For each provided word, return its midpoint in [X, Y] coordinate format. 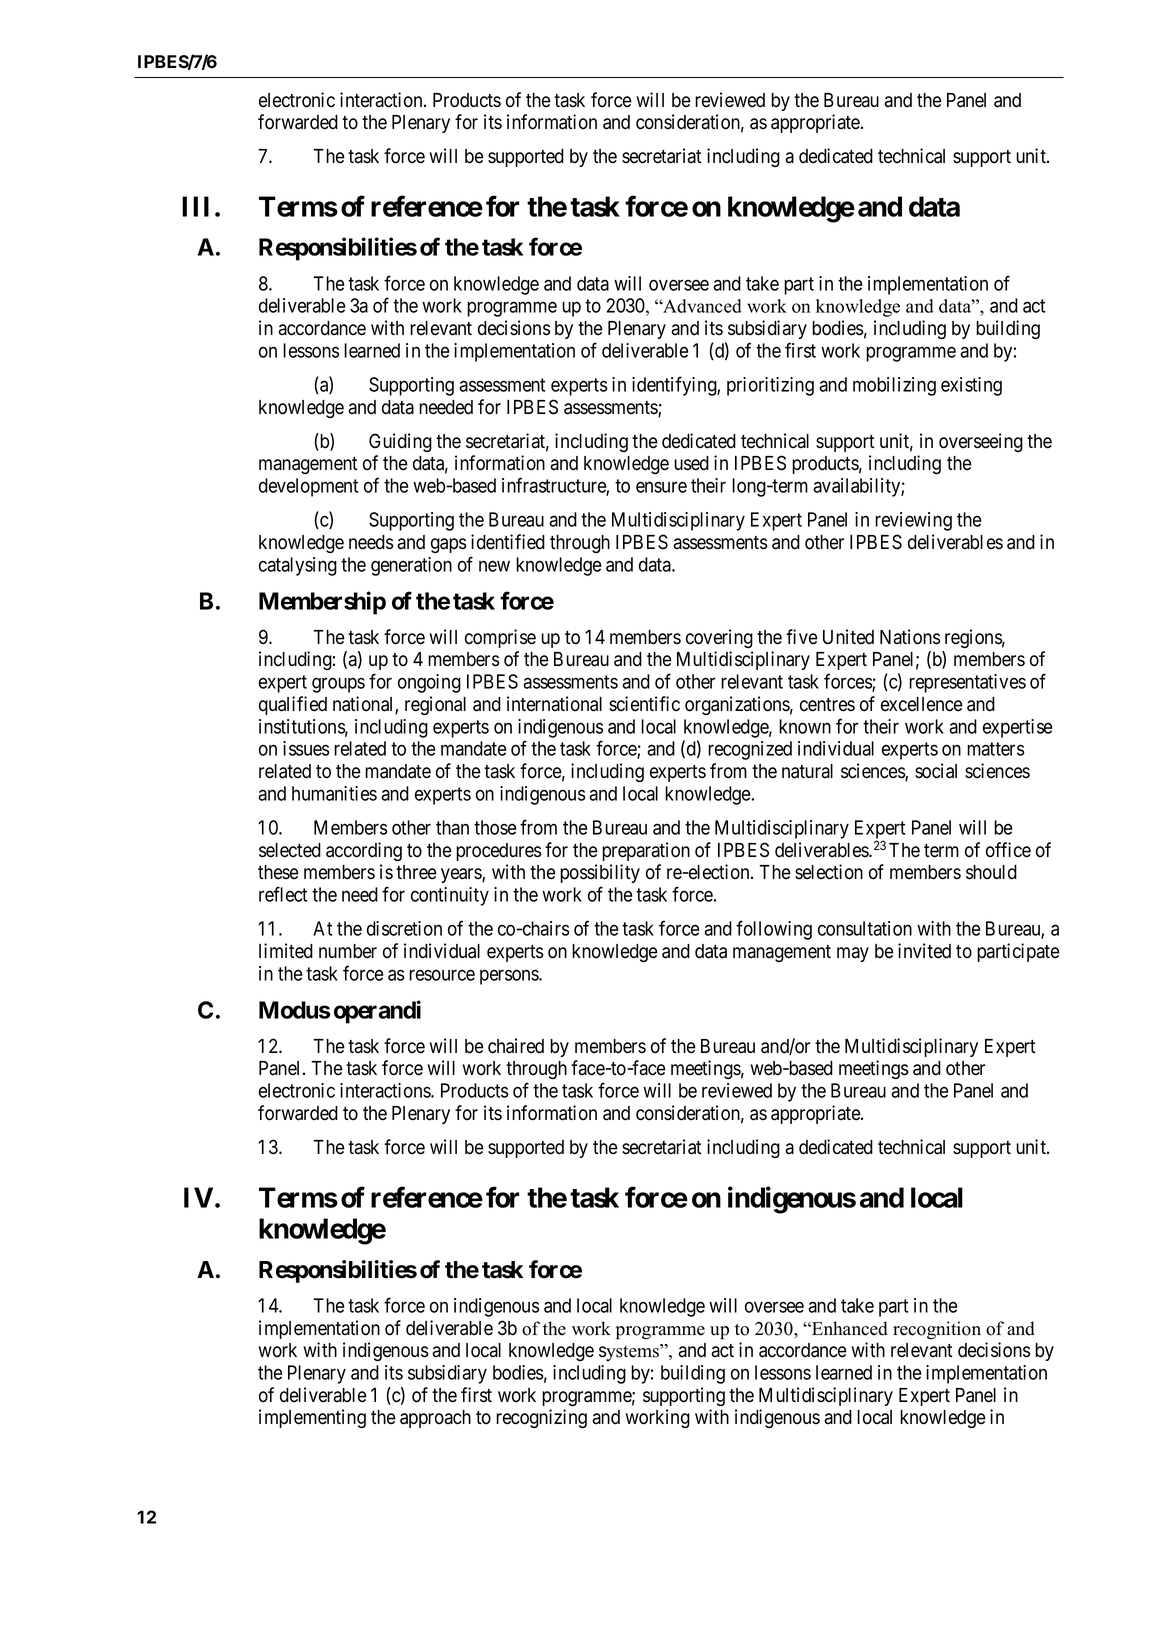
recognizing [541, 1418]
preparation [646, 851]
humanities [334, 793]
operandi [377, 1012]
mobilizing [894, 386]
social [936, 771]
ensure [661, 487]
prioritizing [770, 386]
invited [924, 951]
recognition [937, 1330]
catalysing [298, 566]
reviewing [913, 521]
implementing [312, 1418]
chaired [516, 1046]
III [195, 206]
